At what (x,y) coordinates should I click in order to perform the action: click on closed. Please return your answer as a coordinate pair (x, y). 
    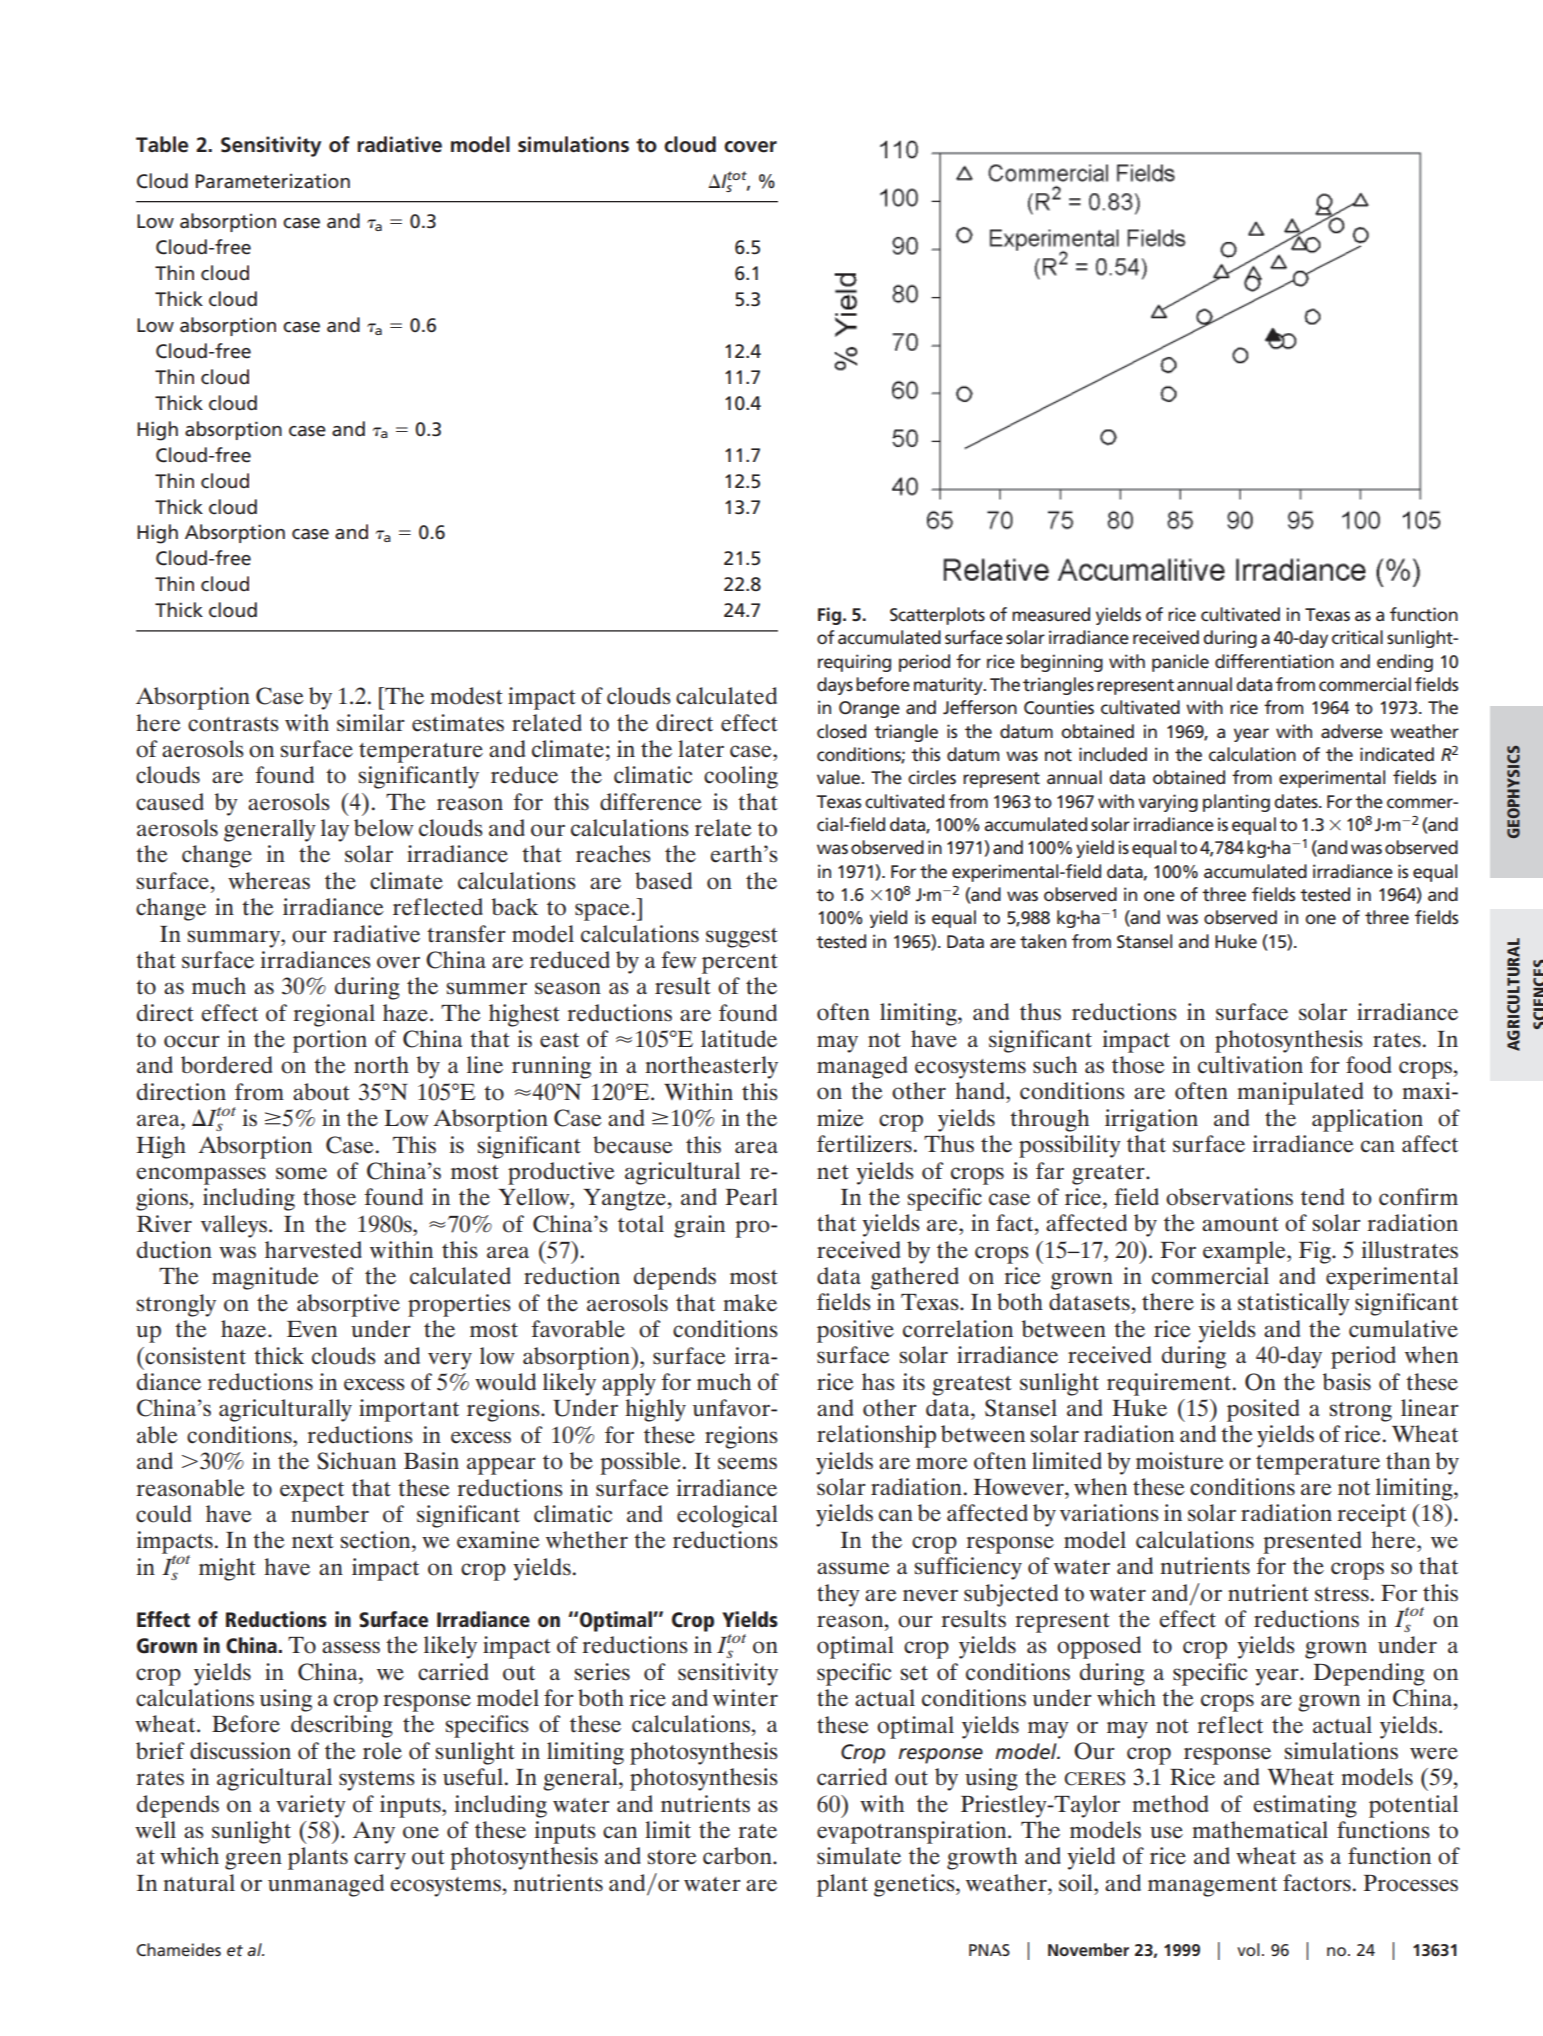
    Looking at the image, I should click on (841, 731).
